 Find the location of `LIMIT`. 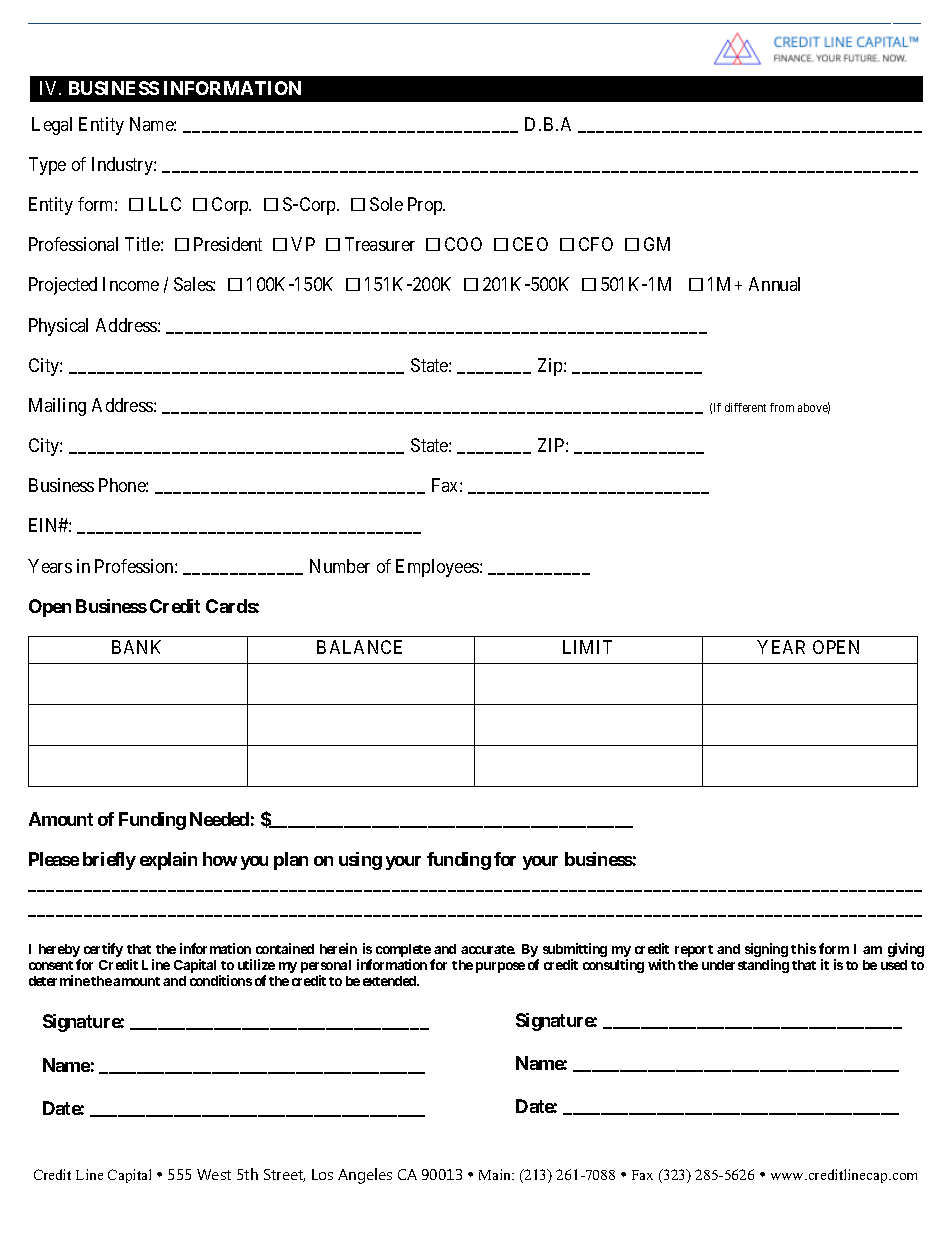

LIMIT is located at coordinates (587, 647).
